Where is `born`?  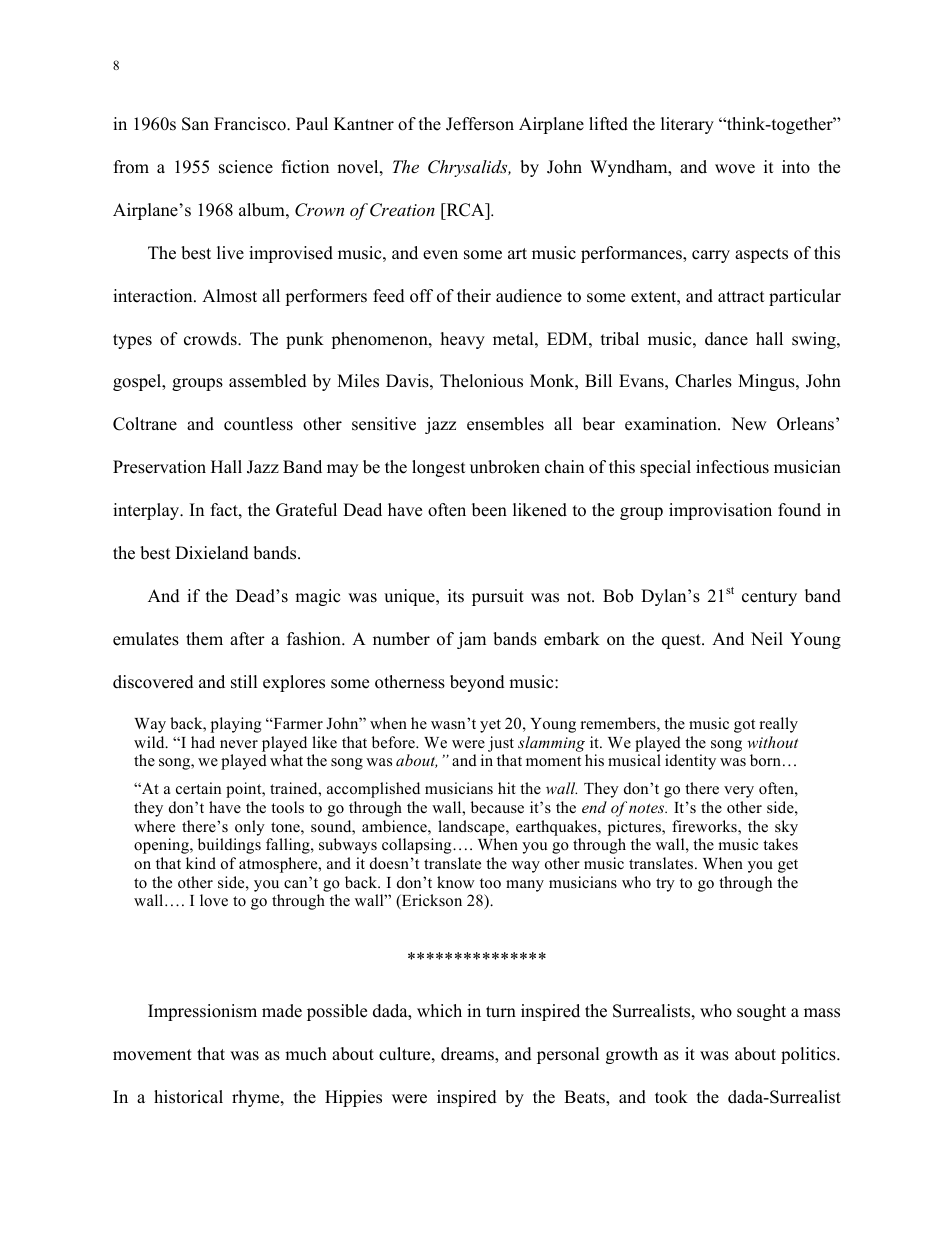
born is located at coordinates (765, 760).
